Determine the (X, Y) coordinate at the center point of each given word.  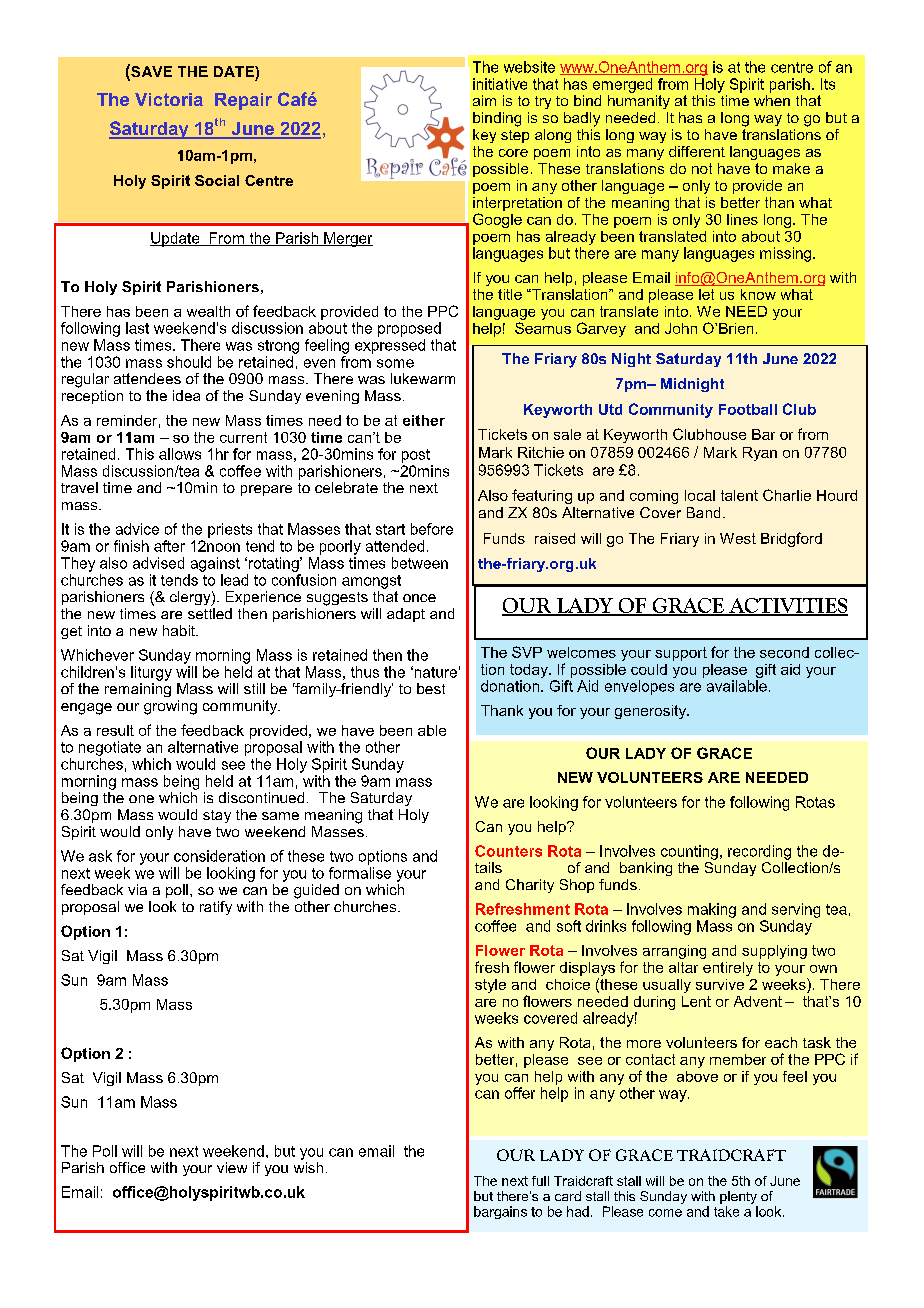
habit (180, 630)
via (137, 889)
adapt (406, 615)
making (712, 910)
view (232, 1167)
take (726, 1211)
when (772, 100)
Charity (530, 886)
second (784, 652)
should (189, 362)
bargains (500, 1212)
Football (748, 409)
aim (484, 100)
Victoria (169, 99)
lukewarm (423, 378)
